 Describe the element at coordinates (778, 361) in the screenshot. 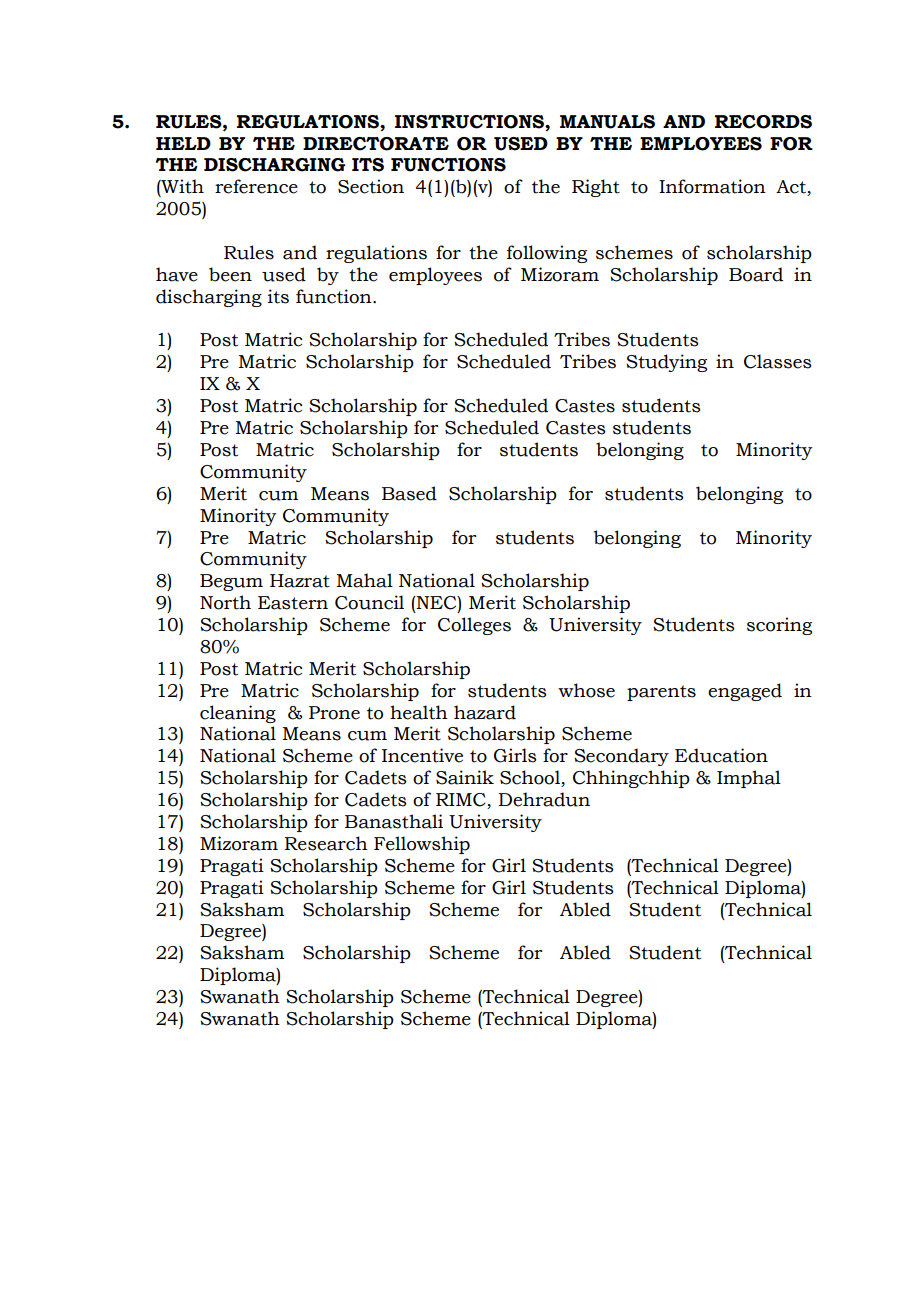

I see `Classes` at that location.
